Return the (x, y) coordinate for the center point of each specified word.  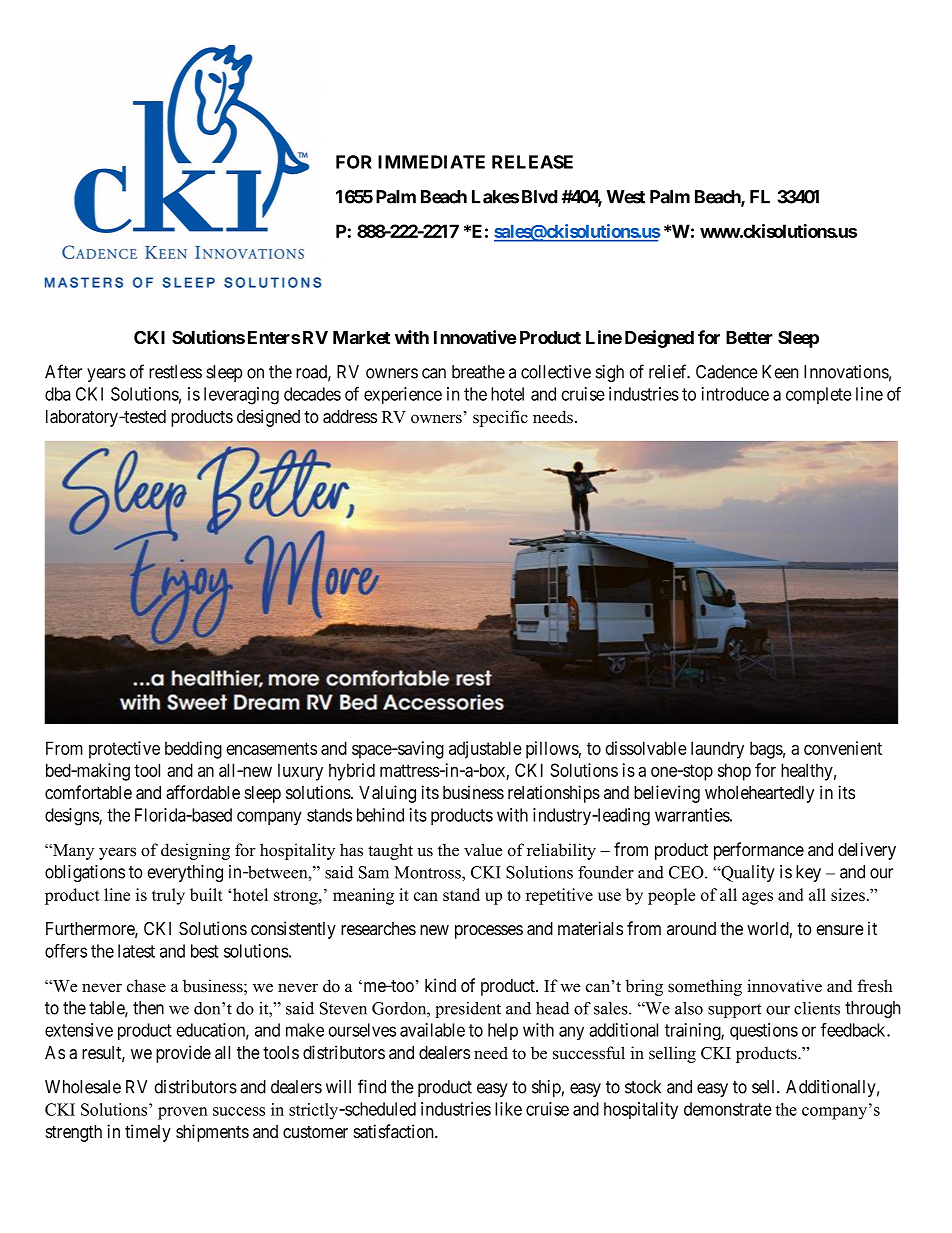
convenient (843, 748)
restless (175, 372)
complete (819, 395)
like (508, 1109)
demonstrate (728, 1109)
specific (500, 418)
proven (183, 1113)
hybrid (352, 772)
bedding (193, 750)
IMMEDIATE (431, 162)
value (483, 850)
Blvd (539, 197)
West (626, 197)
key (808, 873)
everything (185, 873)
